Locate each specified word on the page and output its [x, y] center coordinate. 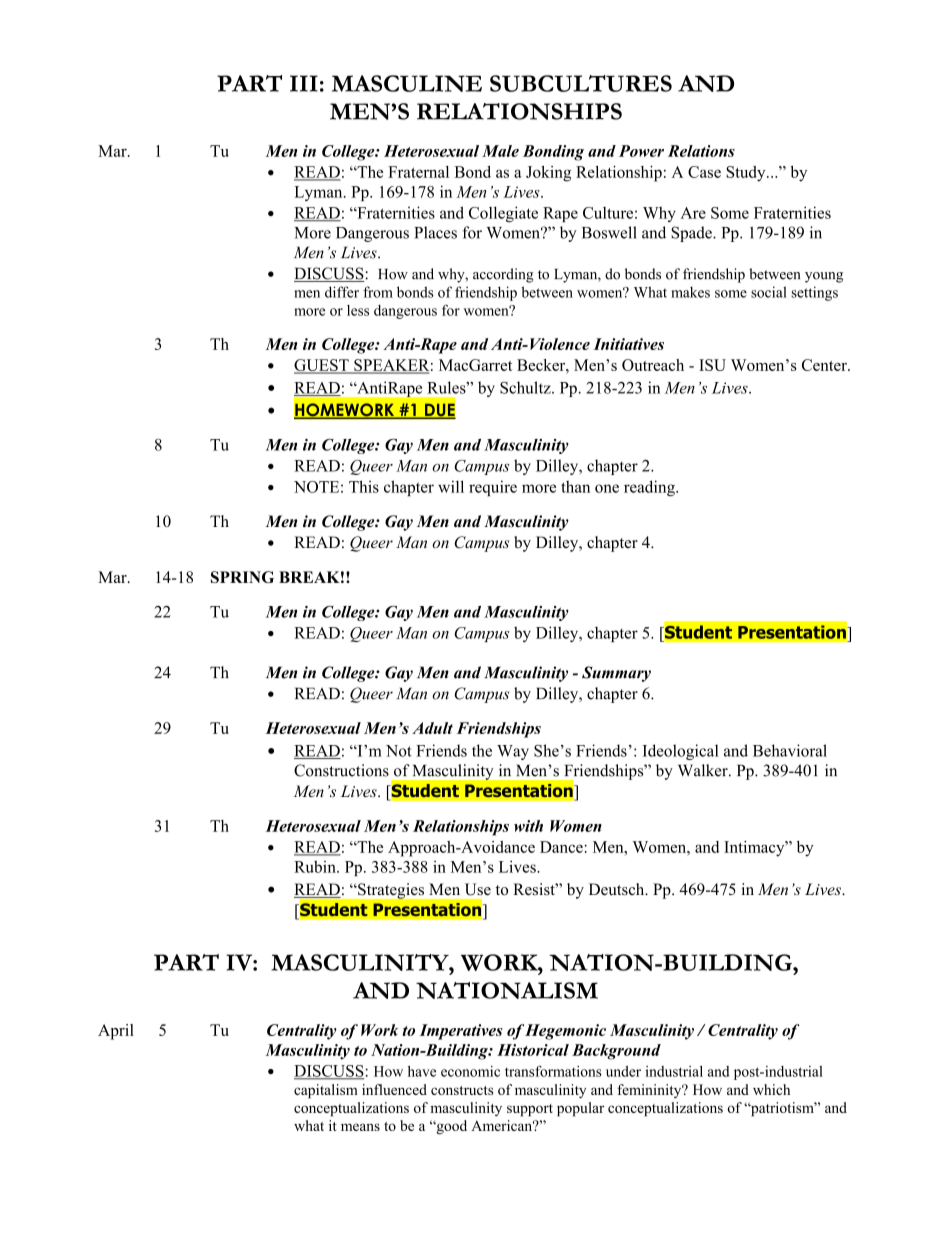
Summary [616, 674]
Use [478, 889]
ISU [712, 365]
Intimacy [755, 849]
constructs [462, 1090]
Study [747, 174]
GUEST [322, 366]
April [116, 1032]
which [771, 1089]
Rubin [316, 866]
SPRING [242, 577]
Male [500, 151]
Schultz [526, 387]
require [493, 488]
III [304, 83]
